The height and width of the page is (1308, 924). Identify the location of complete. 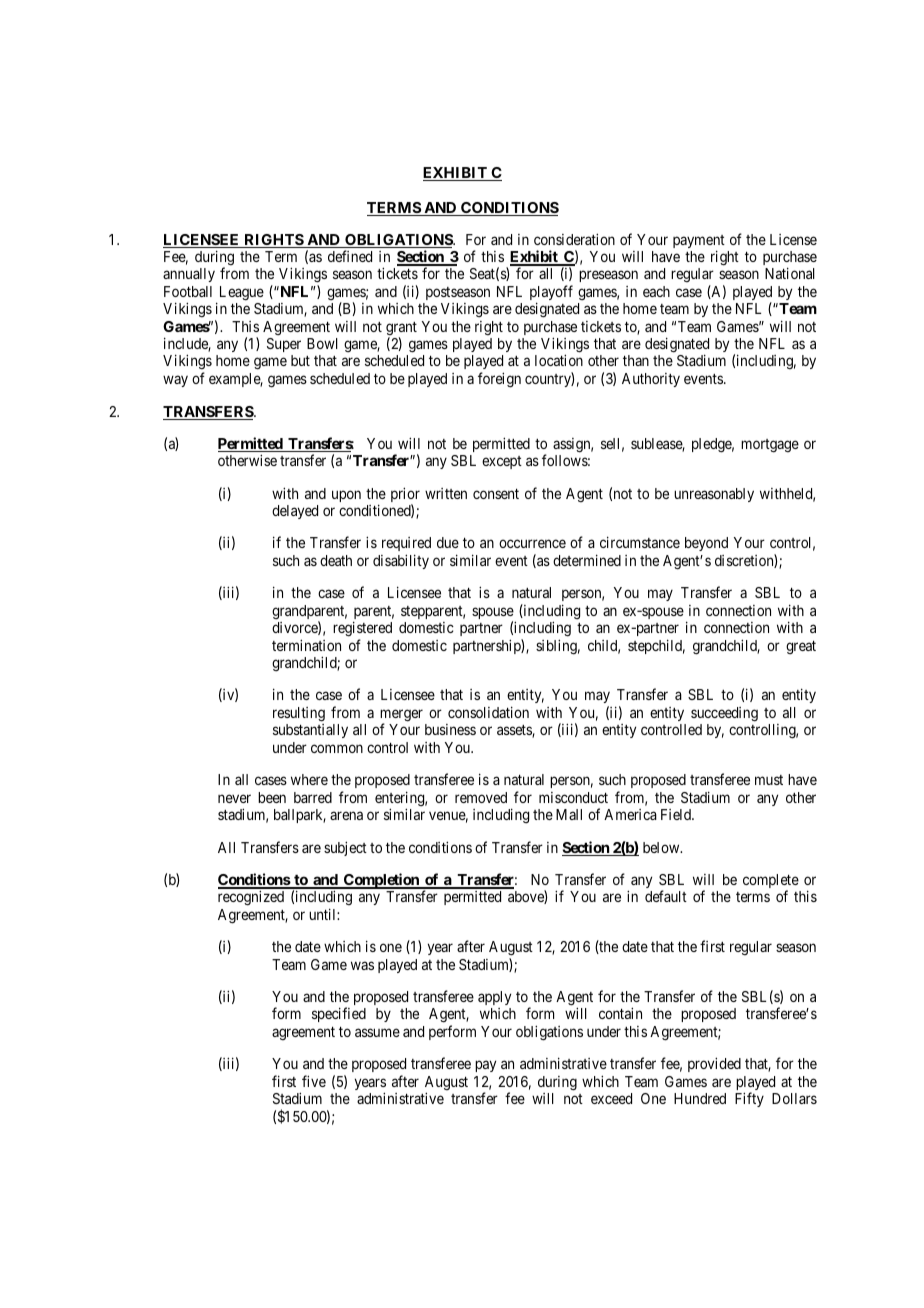
(771, 882).
